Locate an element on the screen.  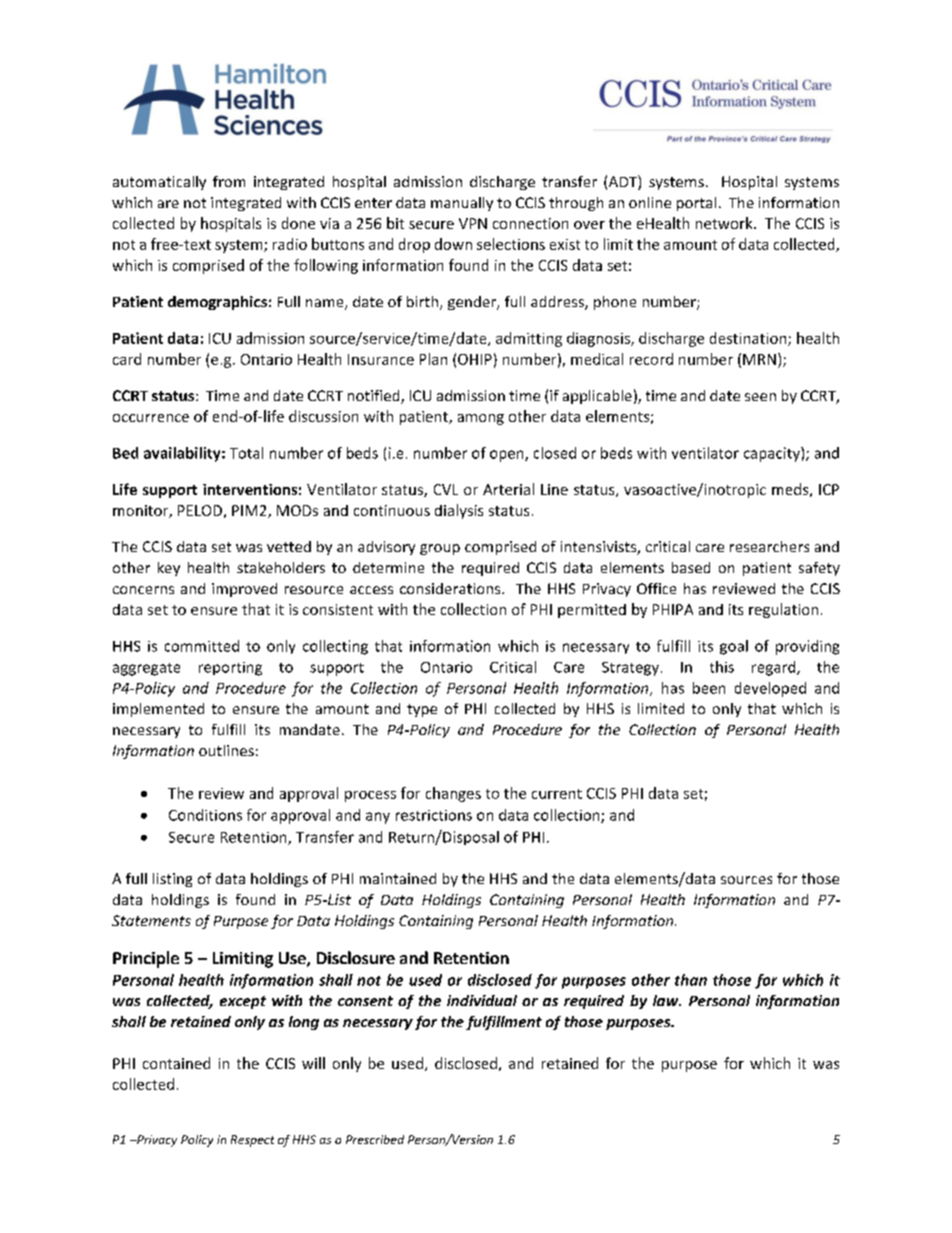
Prescribed is located at coordinates (375, 1139).
